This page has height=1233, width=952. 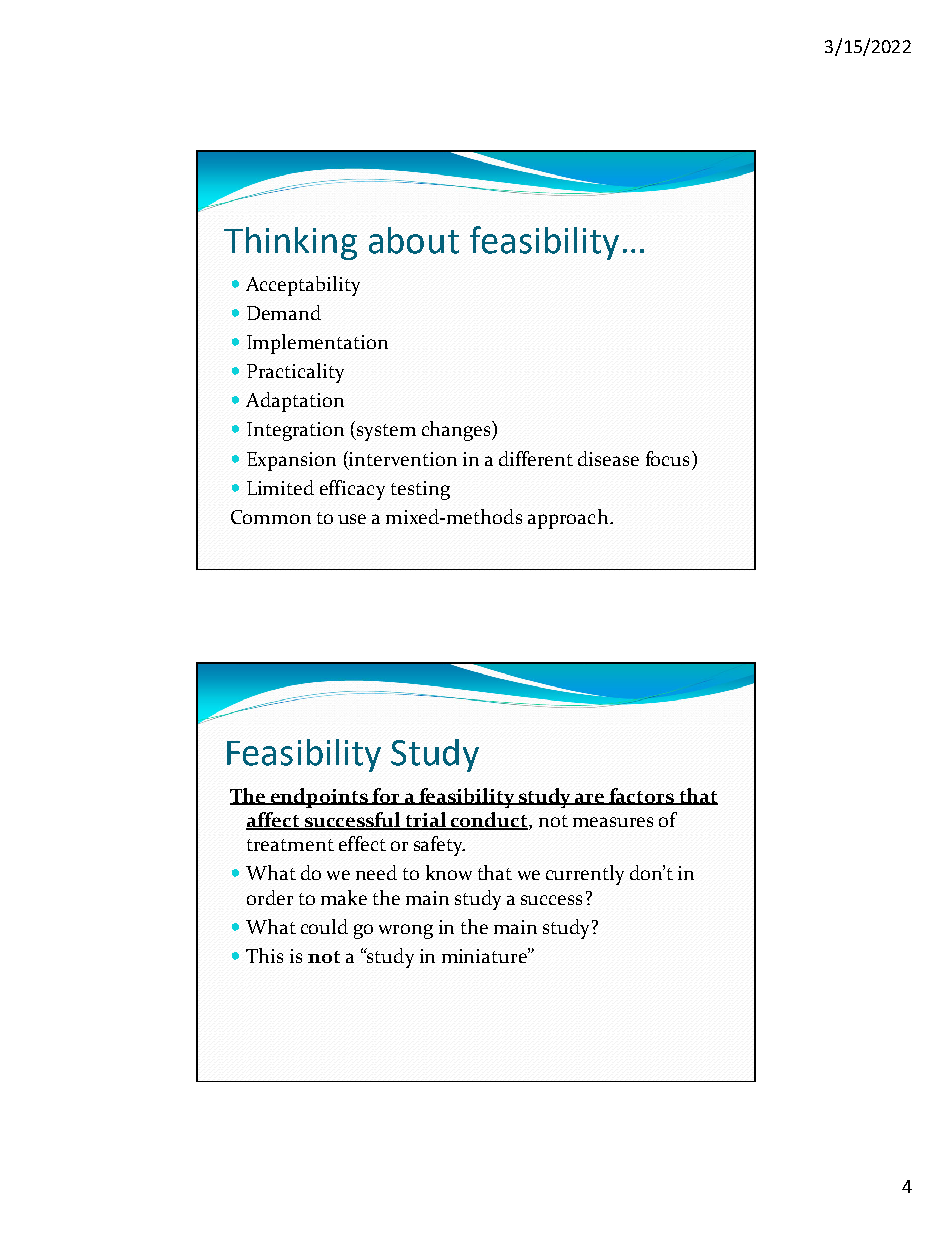 I want to click on approach, so click(x=569, y=519).
